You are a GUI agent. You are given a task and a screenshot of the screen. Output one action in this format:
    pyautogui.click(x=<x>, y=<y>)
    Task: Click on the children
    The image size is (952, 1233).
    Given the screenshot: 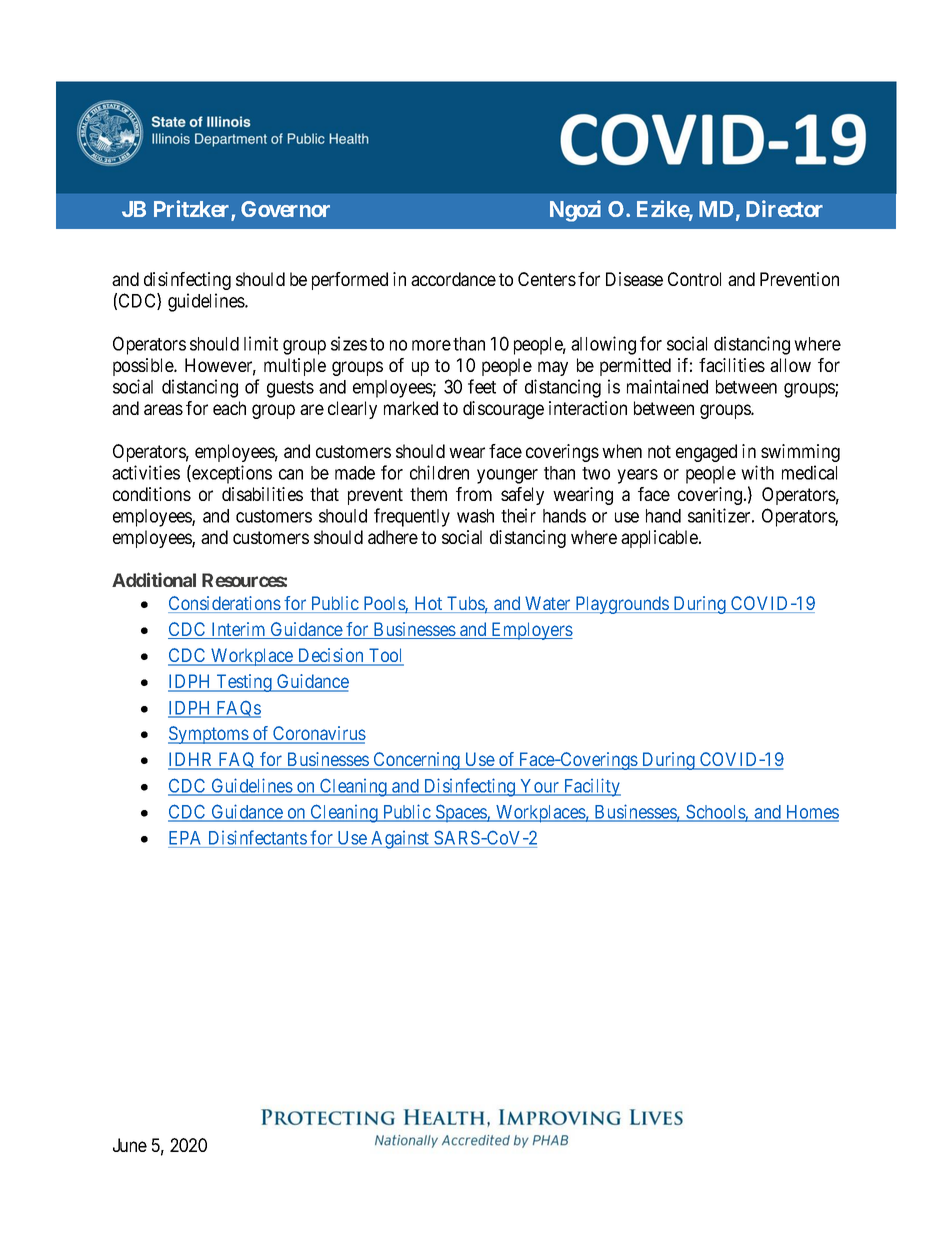 What is the action you would take?
    pyautogui.click(x=439, y=472)
